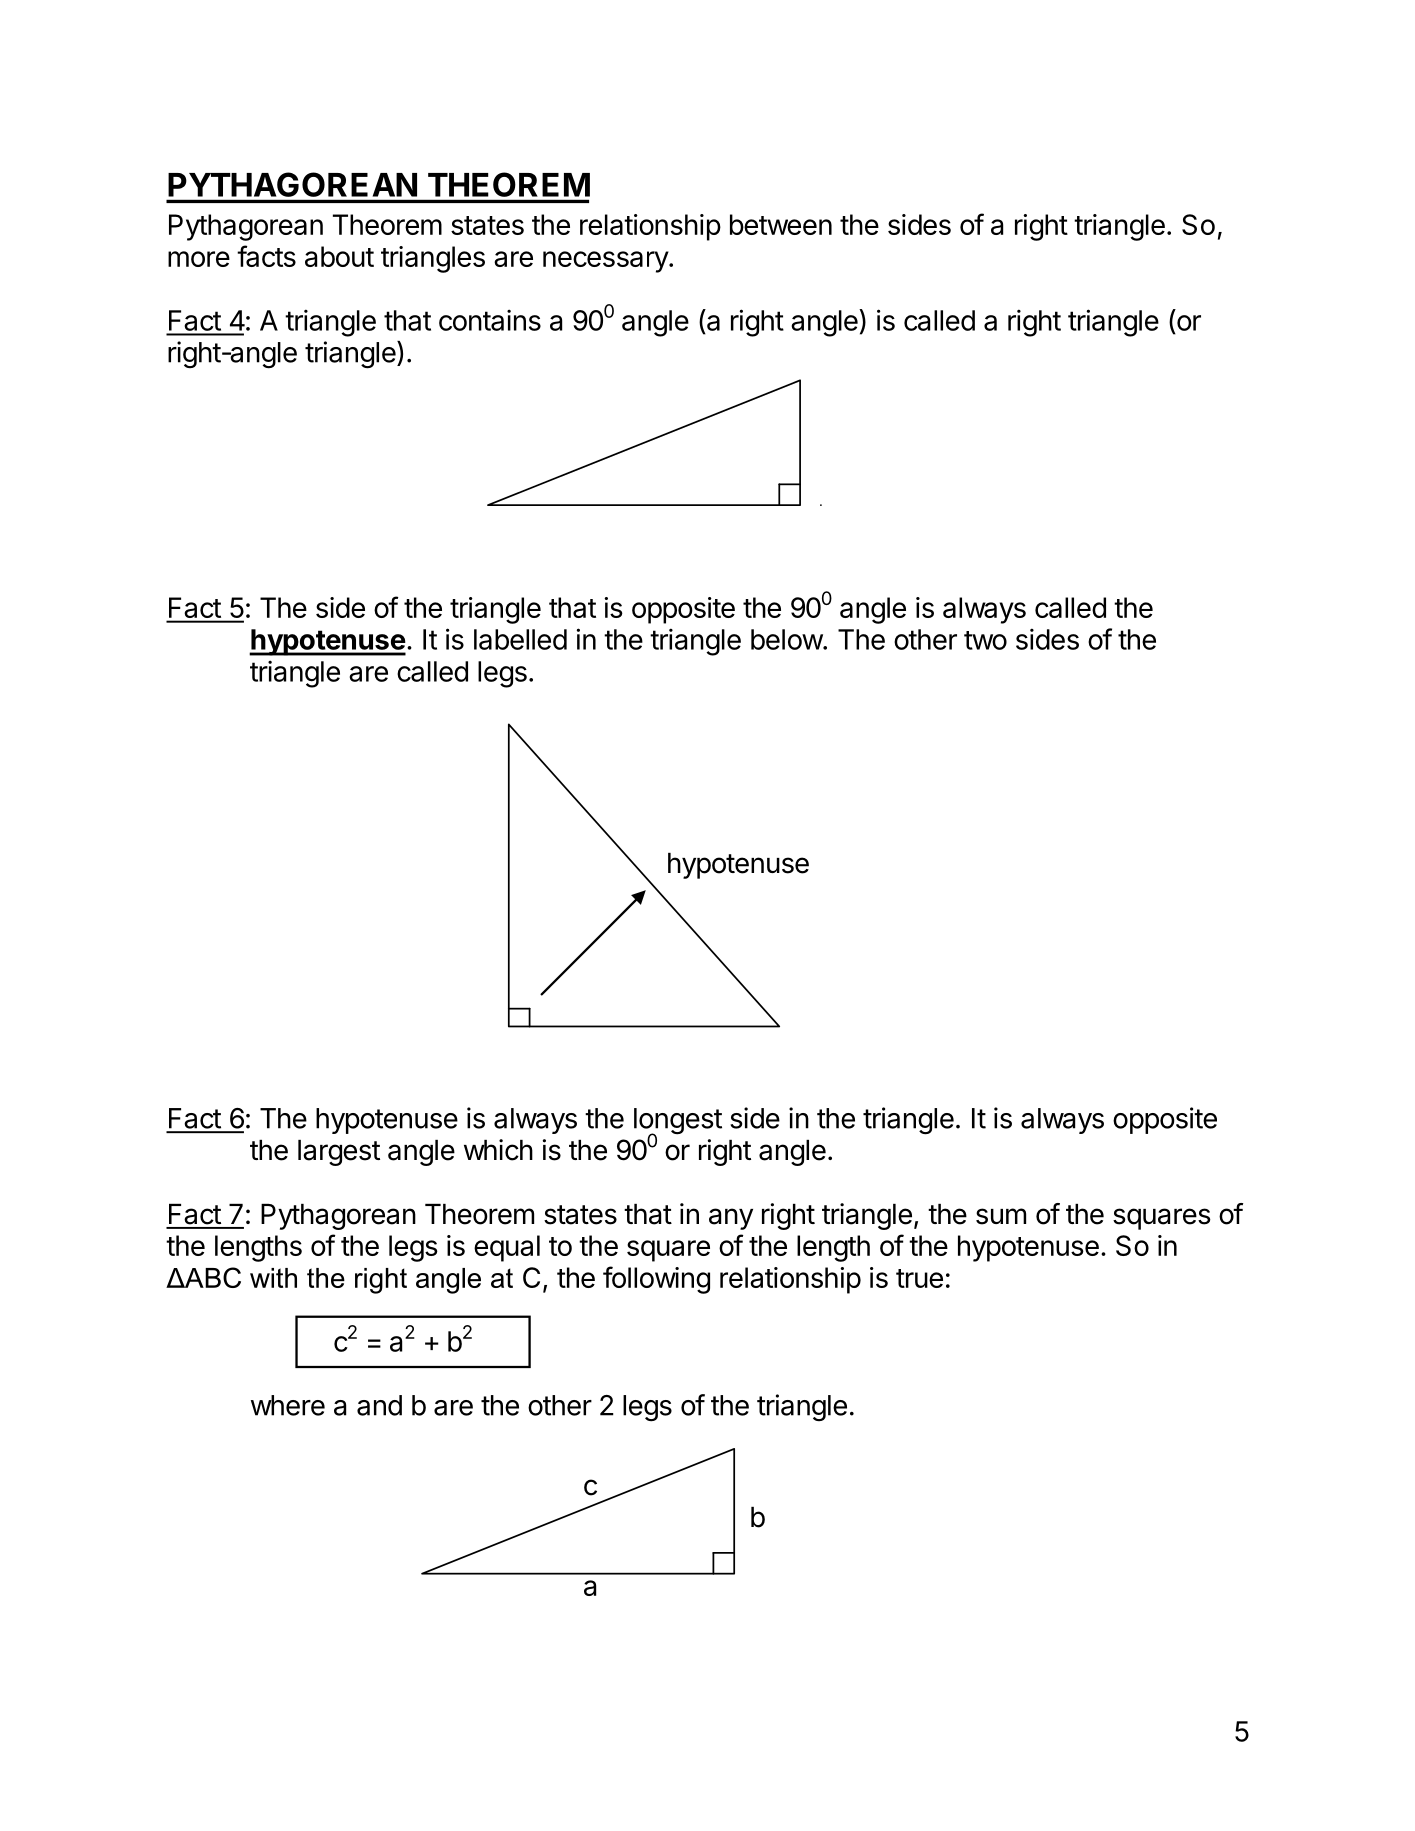  What do you see at coordinates (787, 639) in the screenshot?
I see `below` at bounding box center [787, 639].
